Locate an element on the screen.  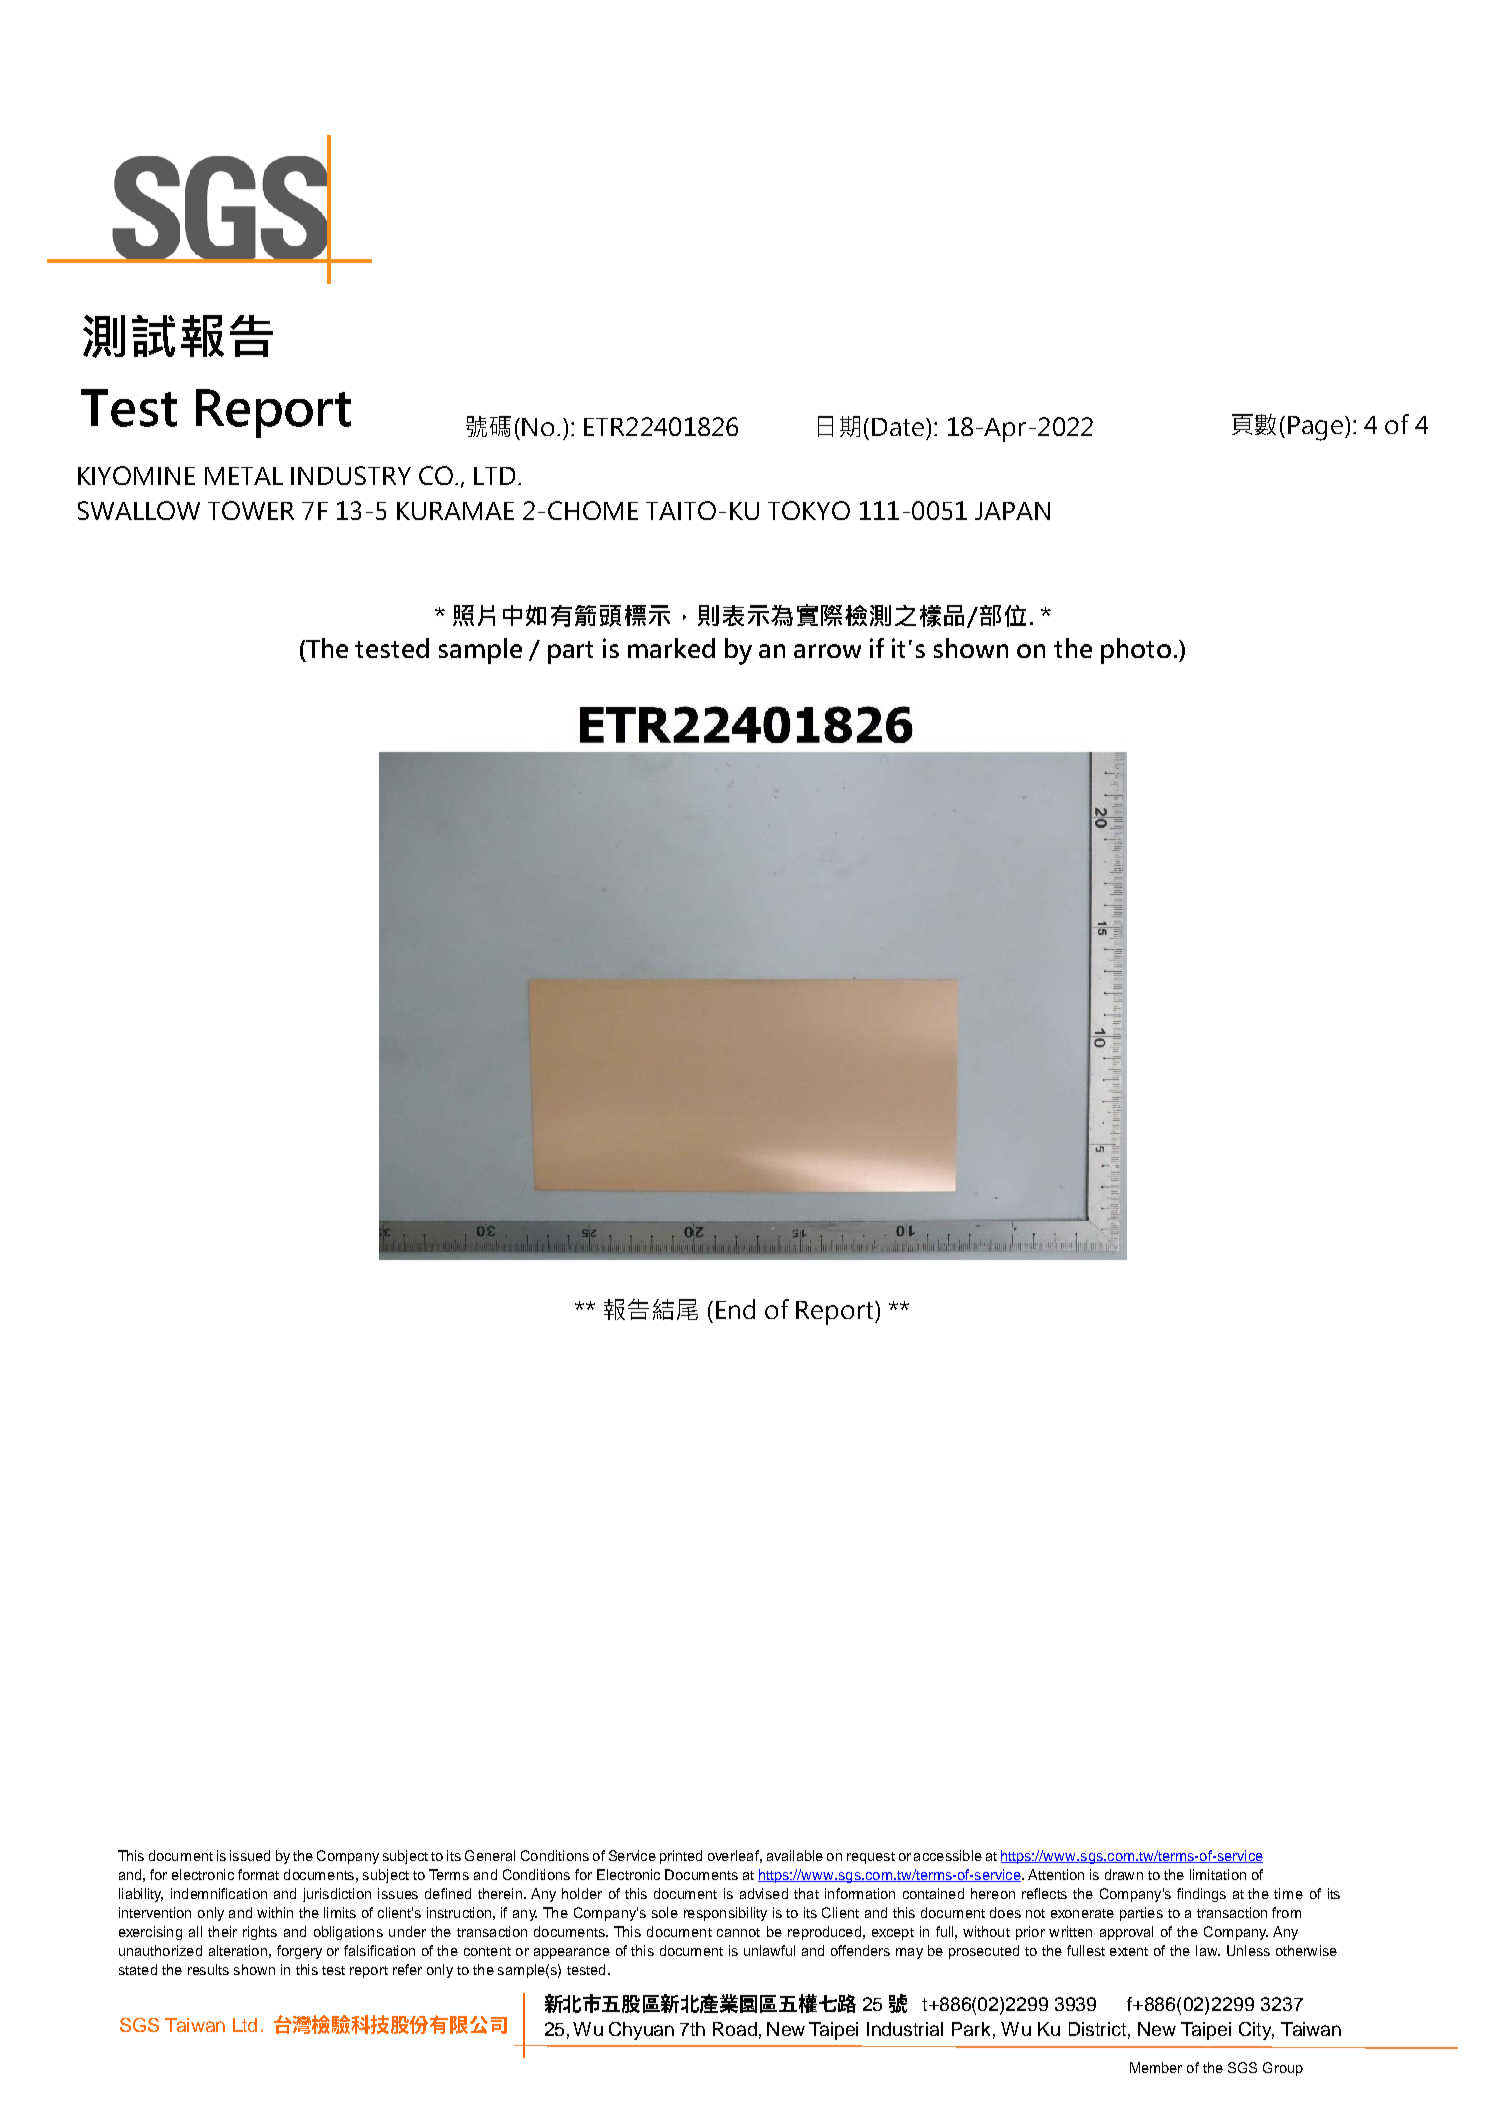
Member is located at coordinates (1156, 2067).
